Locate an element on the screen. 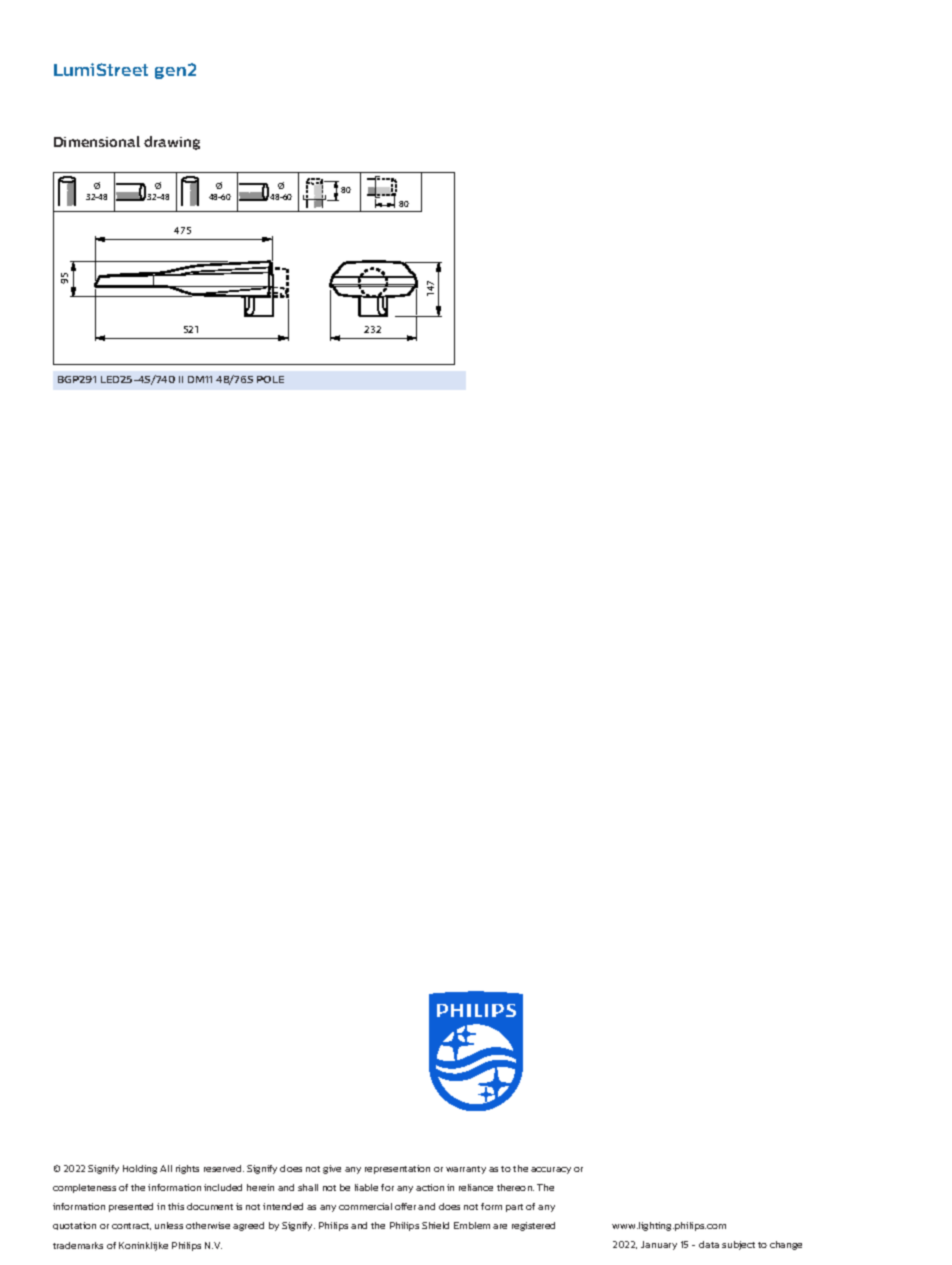 The height and width of the screenshot is (1265, 952). drawing is located at coordinates (172, 143).
